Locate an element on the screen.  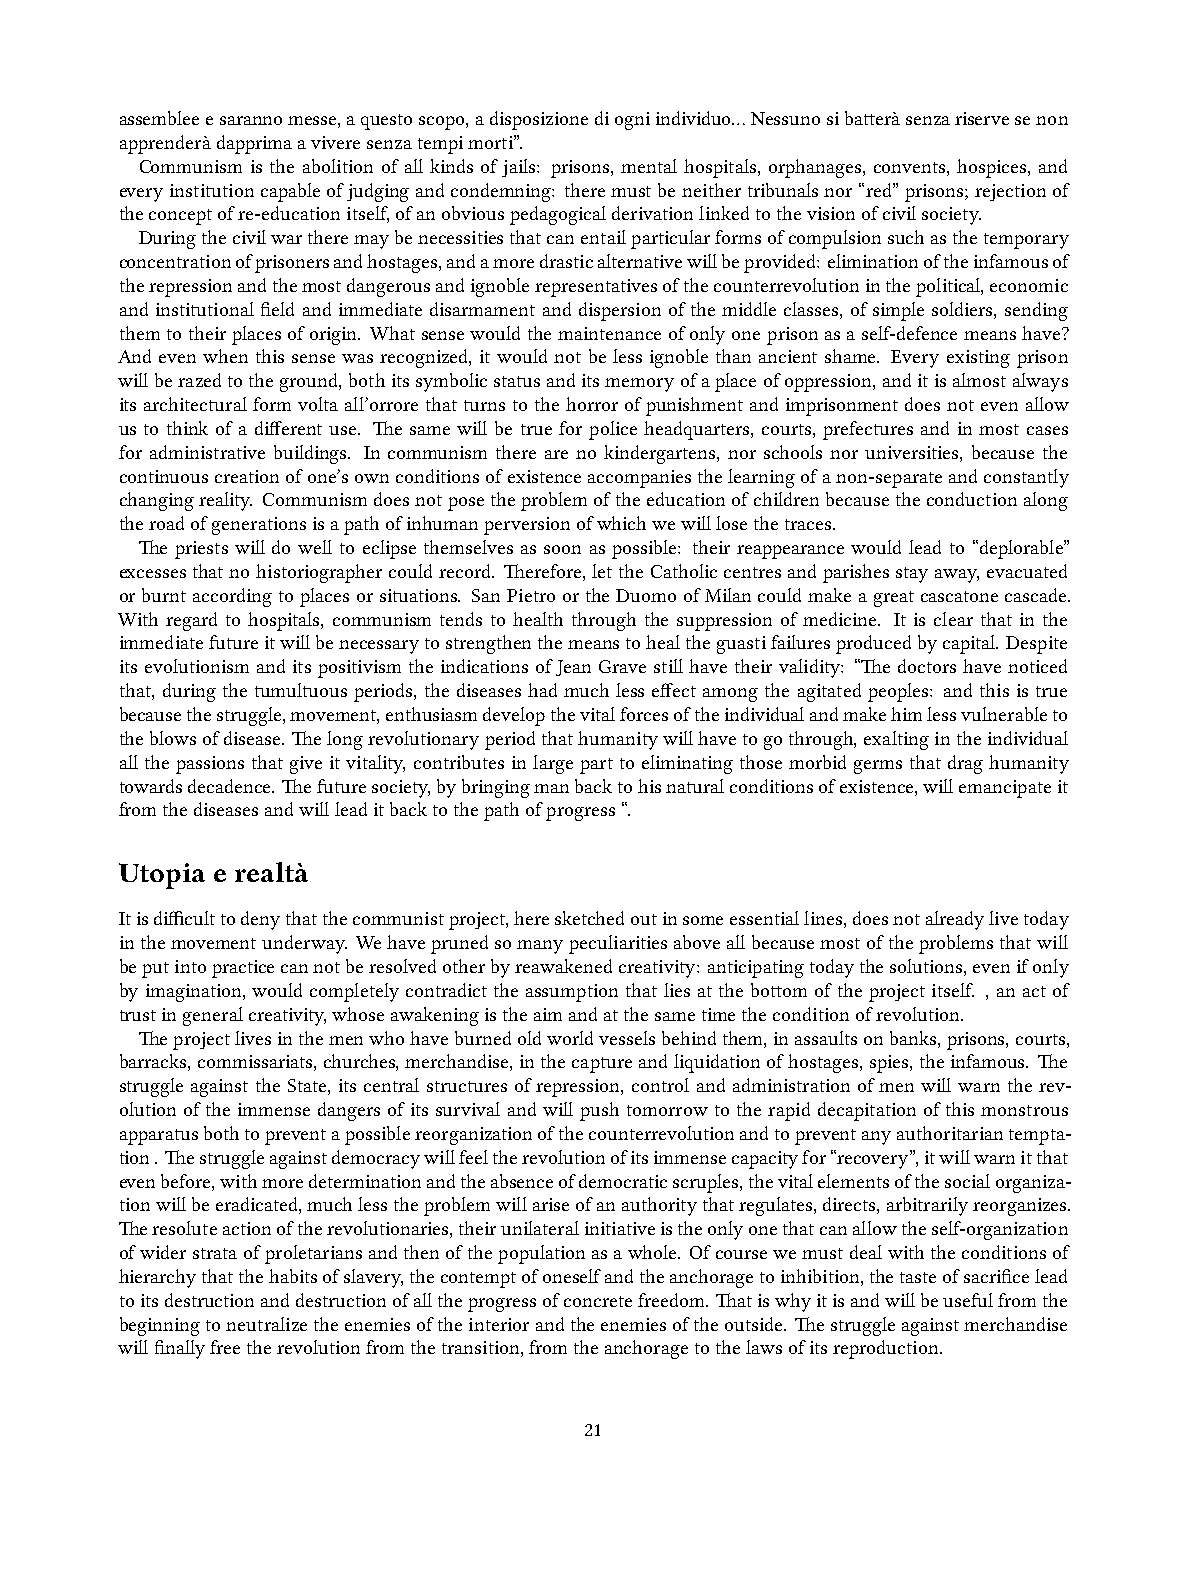
neutralize is located at coordinates (266, 1324).
